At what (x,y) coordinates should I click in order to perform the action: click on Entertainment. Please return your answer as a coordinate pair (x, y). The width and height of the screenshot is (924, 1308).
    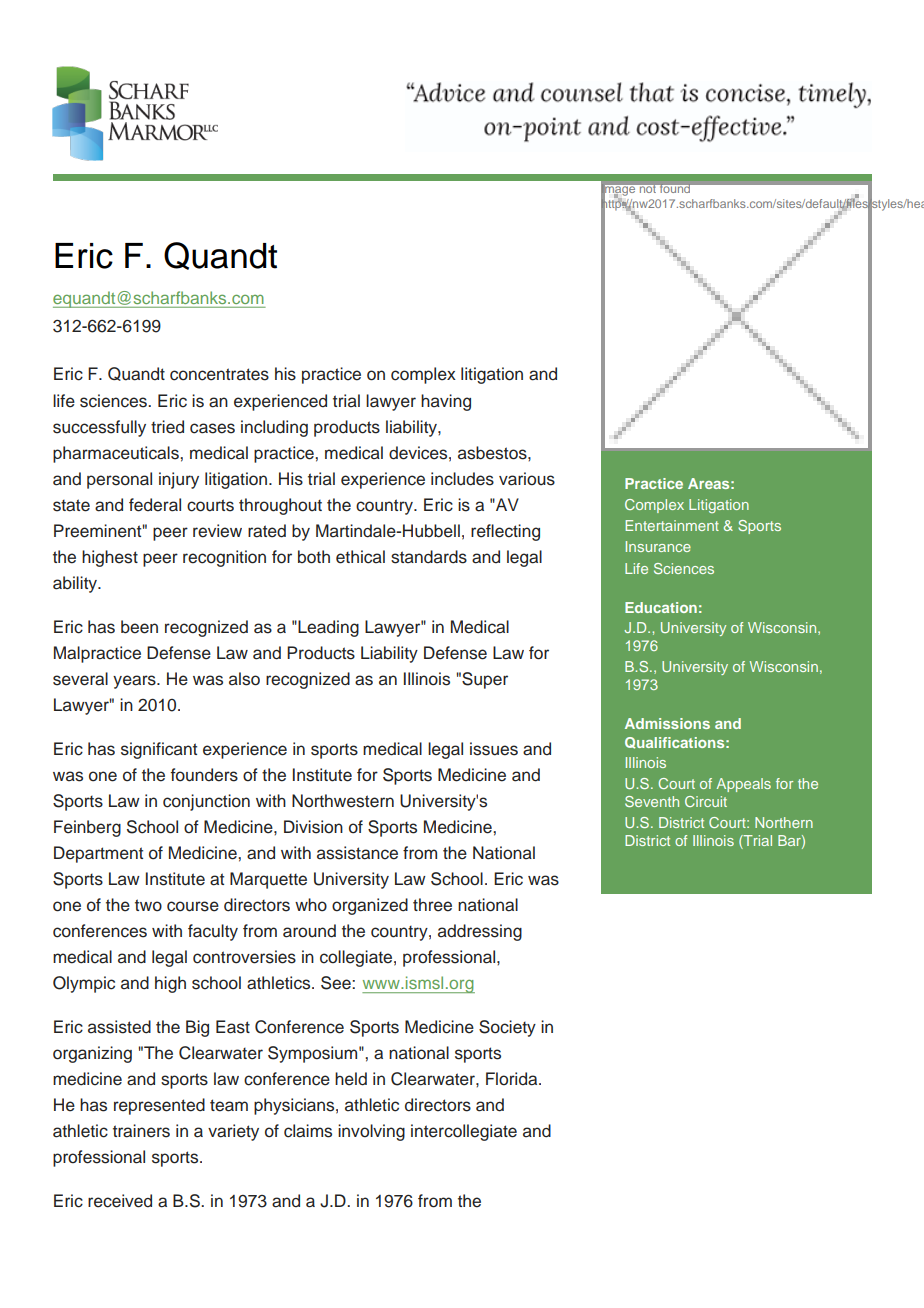
    Looking at the image, I should click on (672, 525).
